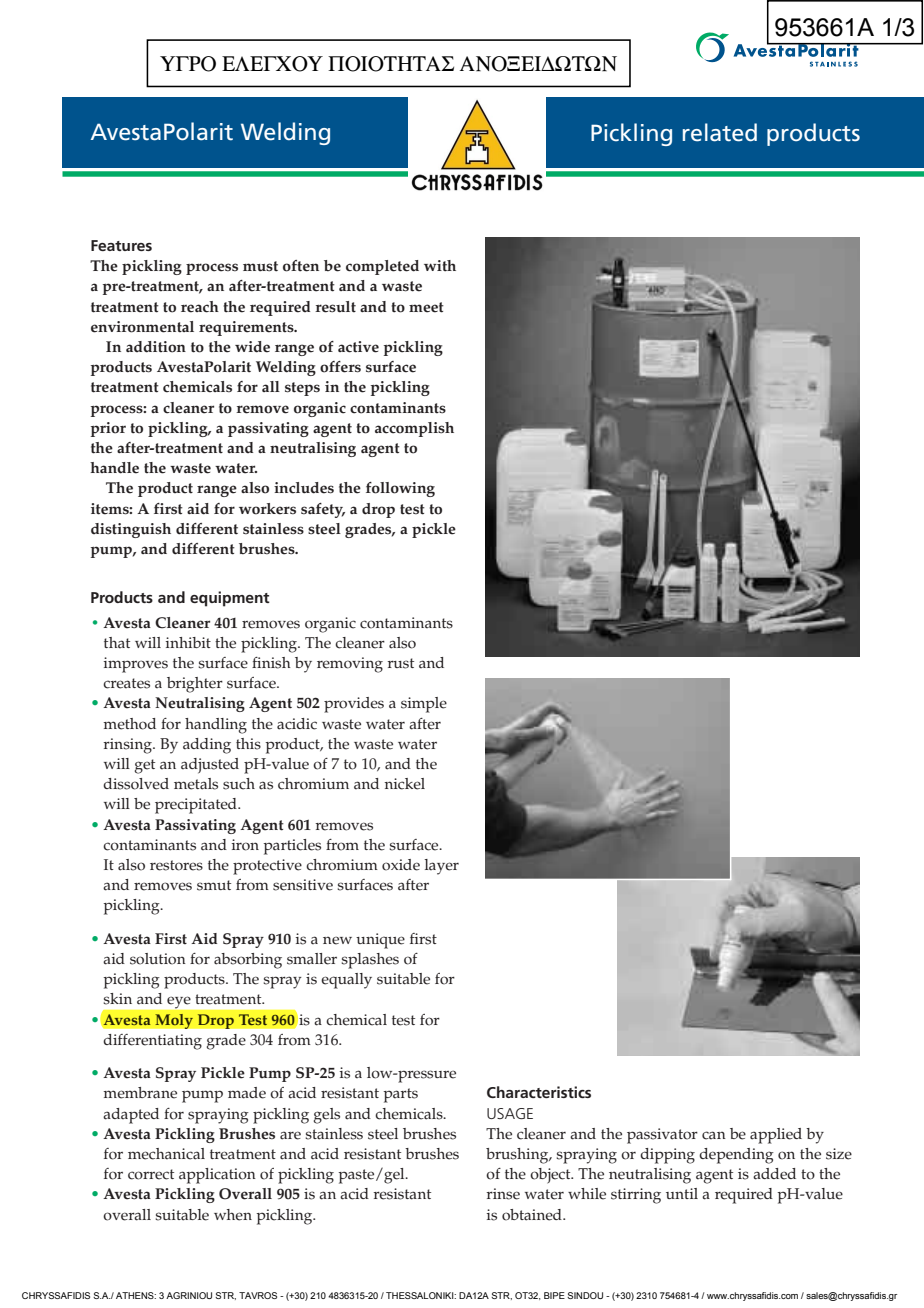  What do you see at coordinates (440, 266) in the image?
I see `with` at bounding box center [440, 266].
